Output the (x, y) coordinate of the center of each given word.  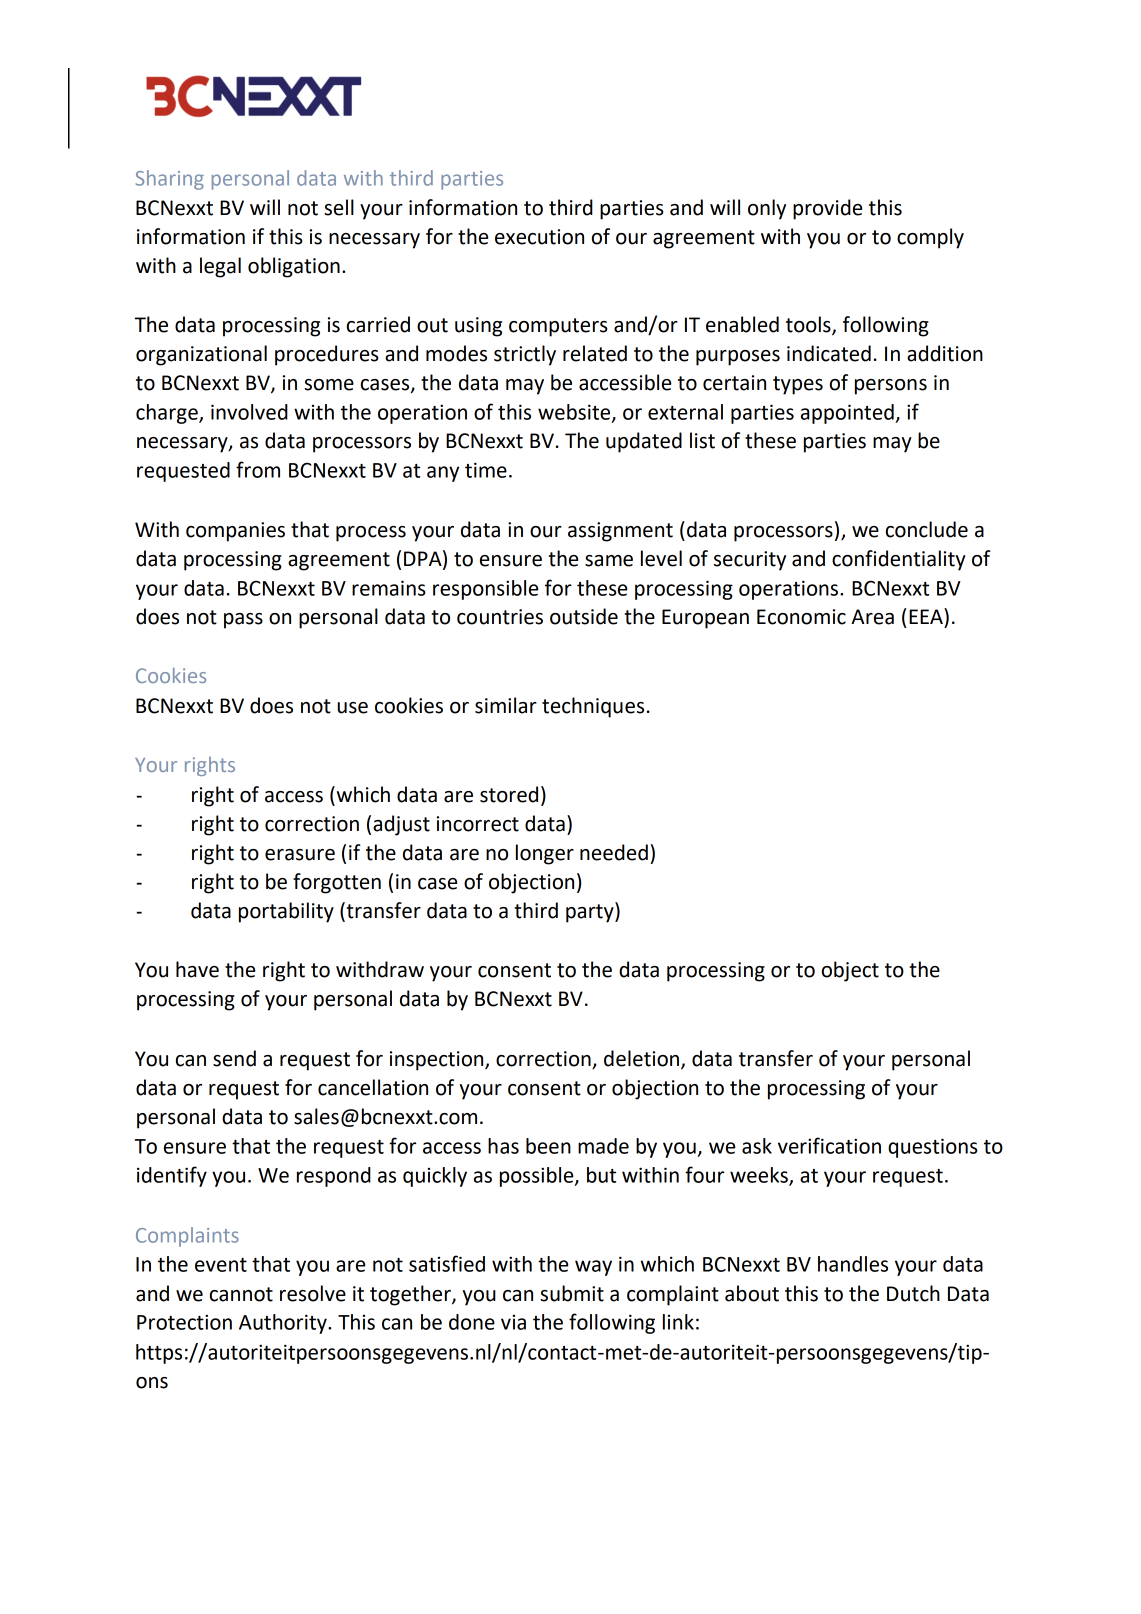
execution (539, 237)
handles (853, 1264)
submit (572, 1293)
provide (827, 209)
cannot (241, 1294)
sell (339, 207)
